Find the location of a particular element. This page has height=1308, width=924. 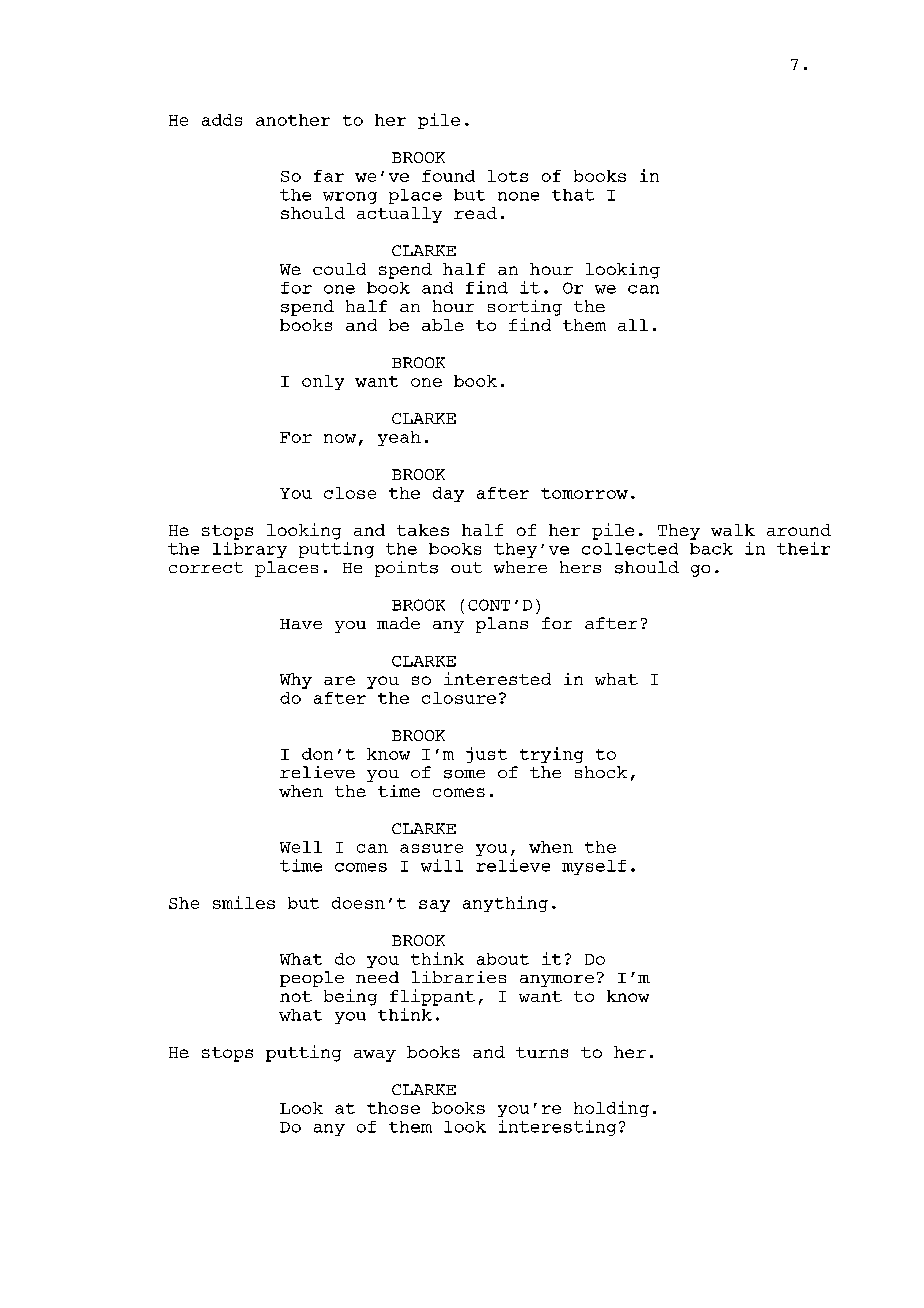

day is located at coordinates (448, 494).
